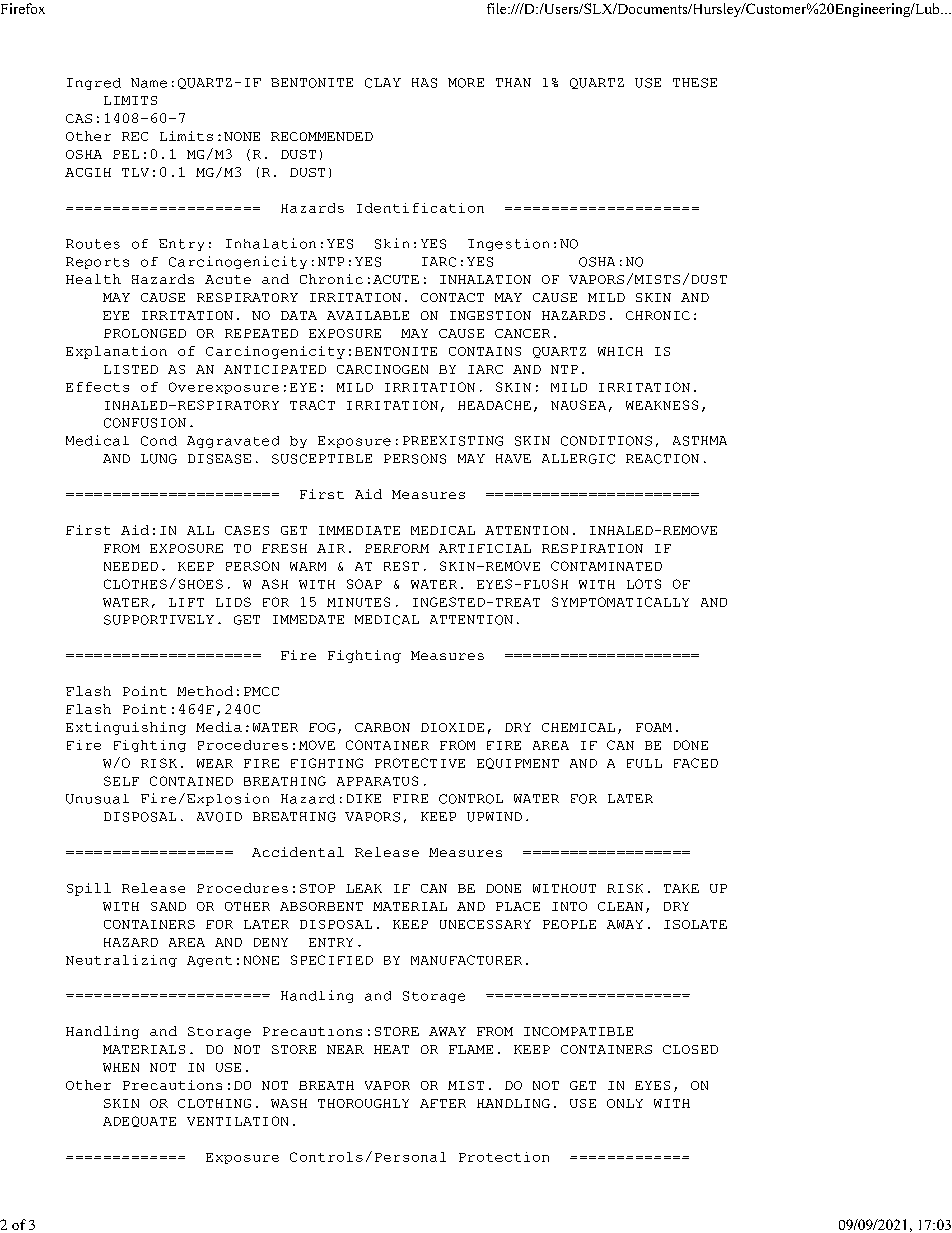 This image has height=1233, width=952. Describe the element at coordinates (397, 548) in the image. I see `PERFORM` at that location.
